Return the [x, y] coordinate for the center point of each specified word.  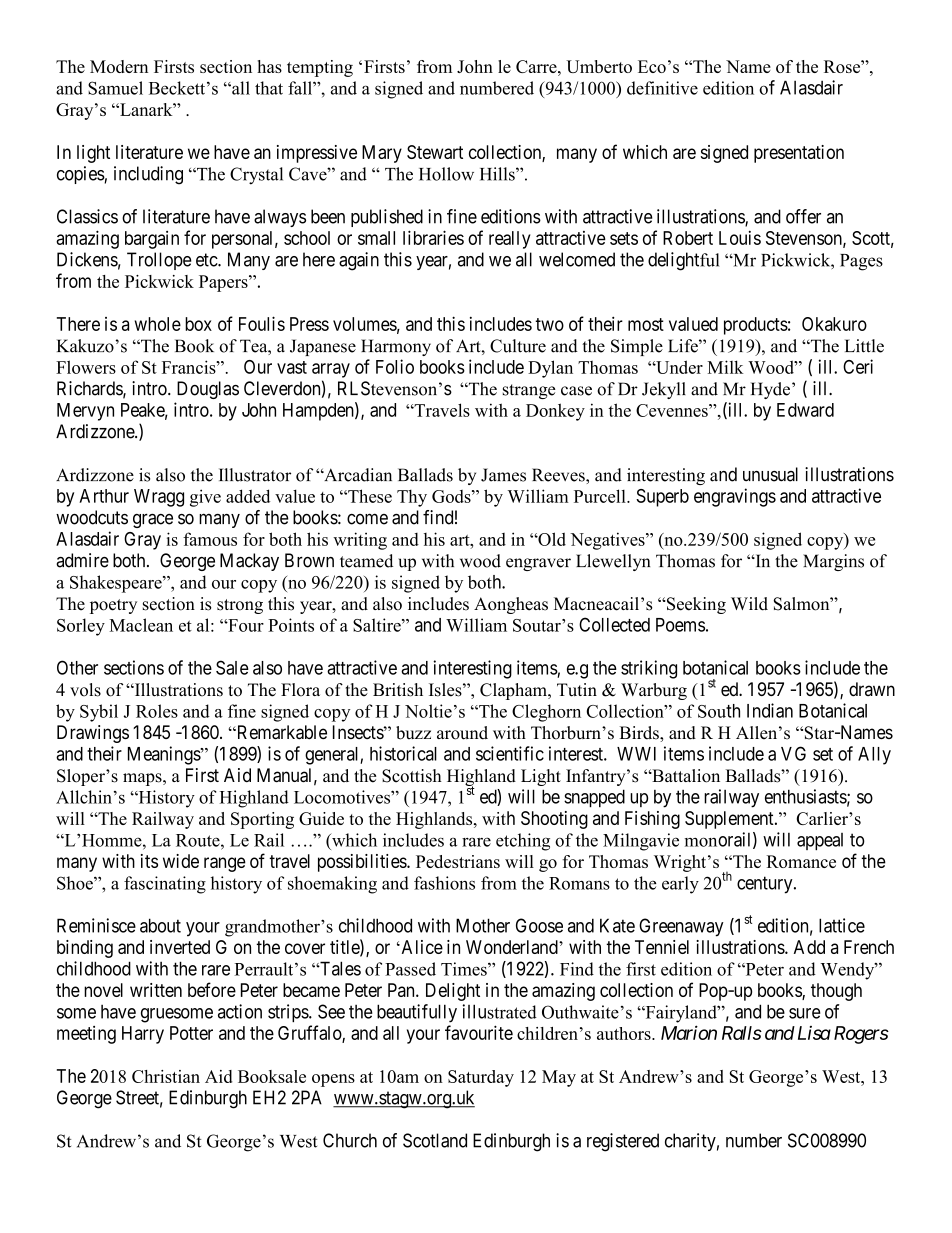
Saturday [481, 1078]
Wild [749, 604]
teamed [366, 561]
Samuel [115, 88]
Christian [166, 1076]
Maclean [141, 625]
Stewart [435, 152]
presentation [799, 154]
